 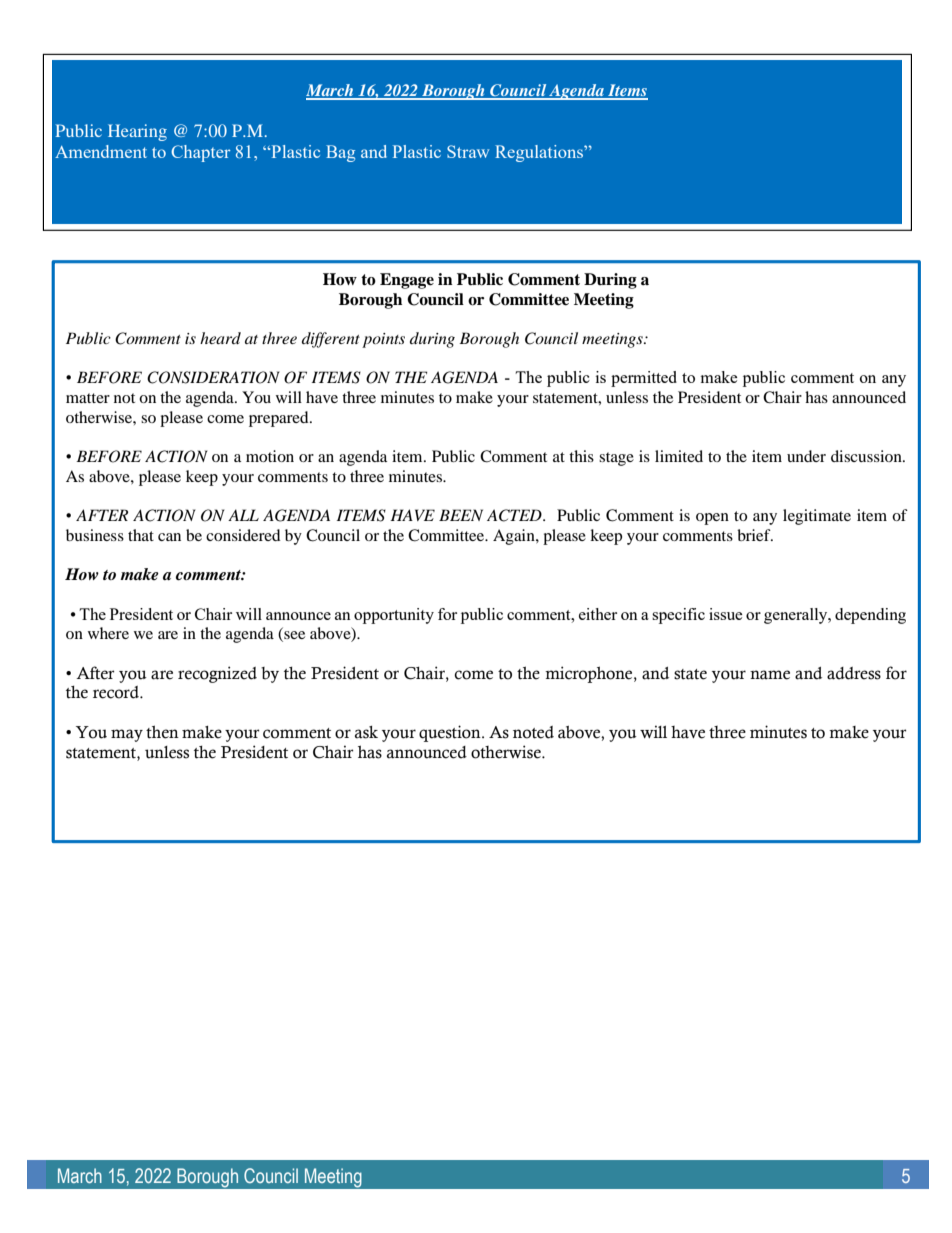 I want to click on question, so click(x=451, y=733).
